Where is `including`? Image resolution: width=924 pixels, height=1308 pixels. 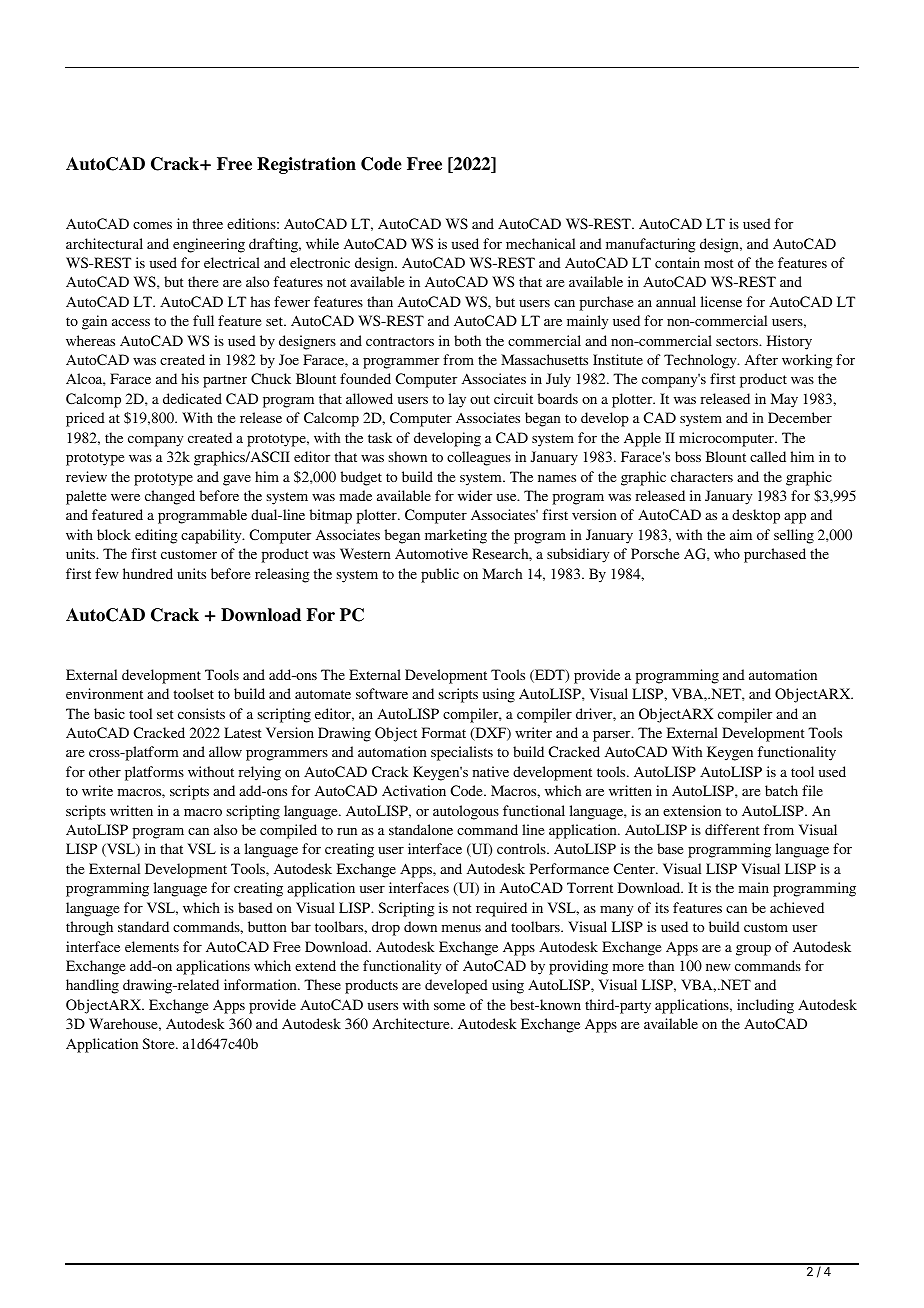
including is located at coordinates (765, 1006).
